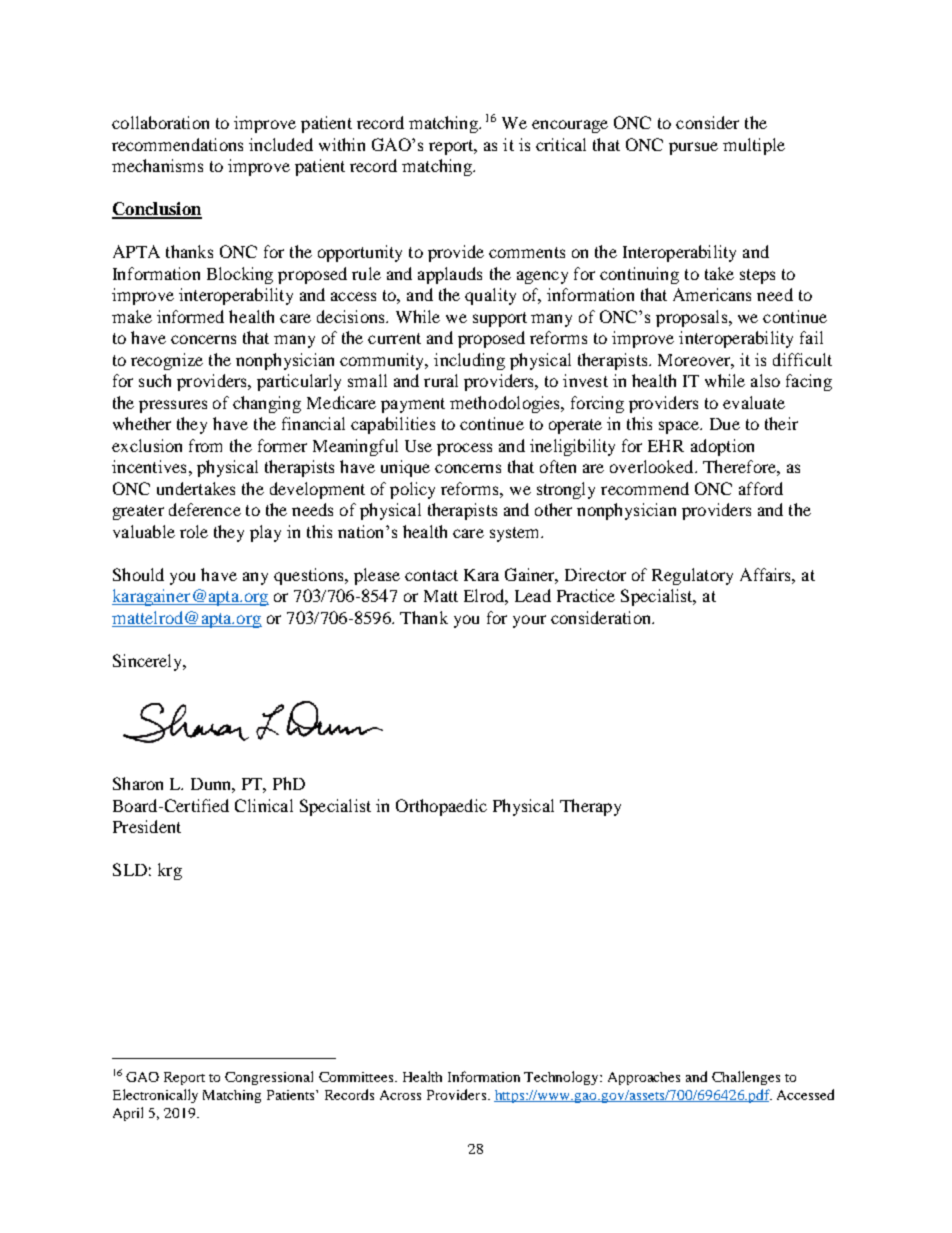 This screenshot has width=952, height=1233. Describe the element at coordinates (692, 576) in the screenshot. I see `Regulatory` at that location.
